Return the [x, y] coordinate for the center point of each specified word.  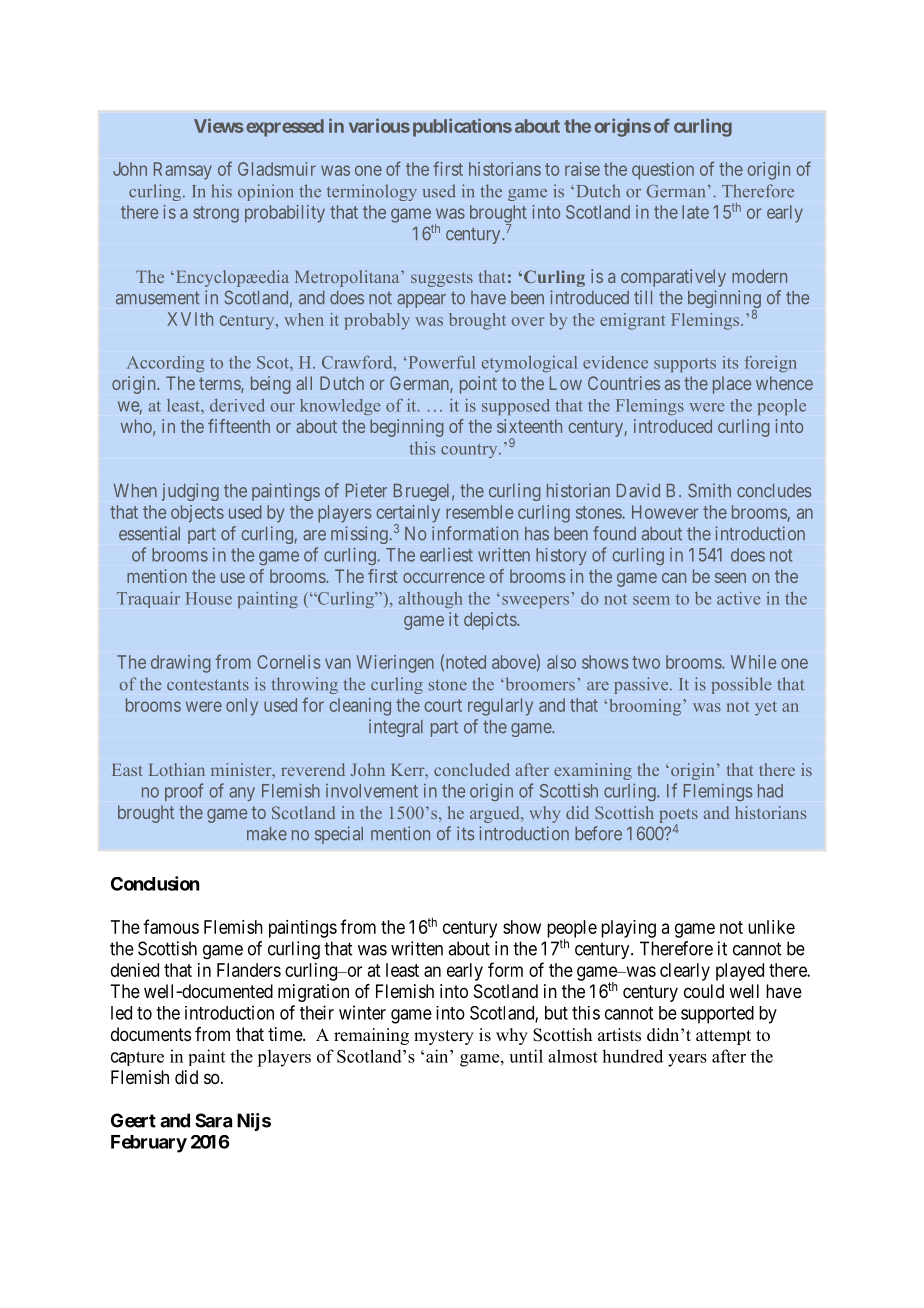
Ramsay [183, 171]
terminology [372, 192]
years [687, 1060]
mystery [444, 1037]
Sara [213, 1120]
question [663, 171]
